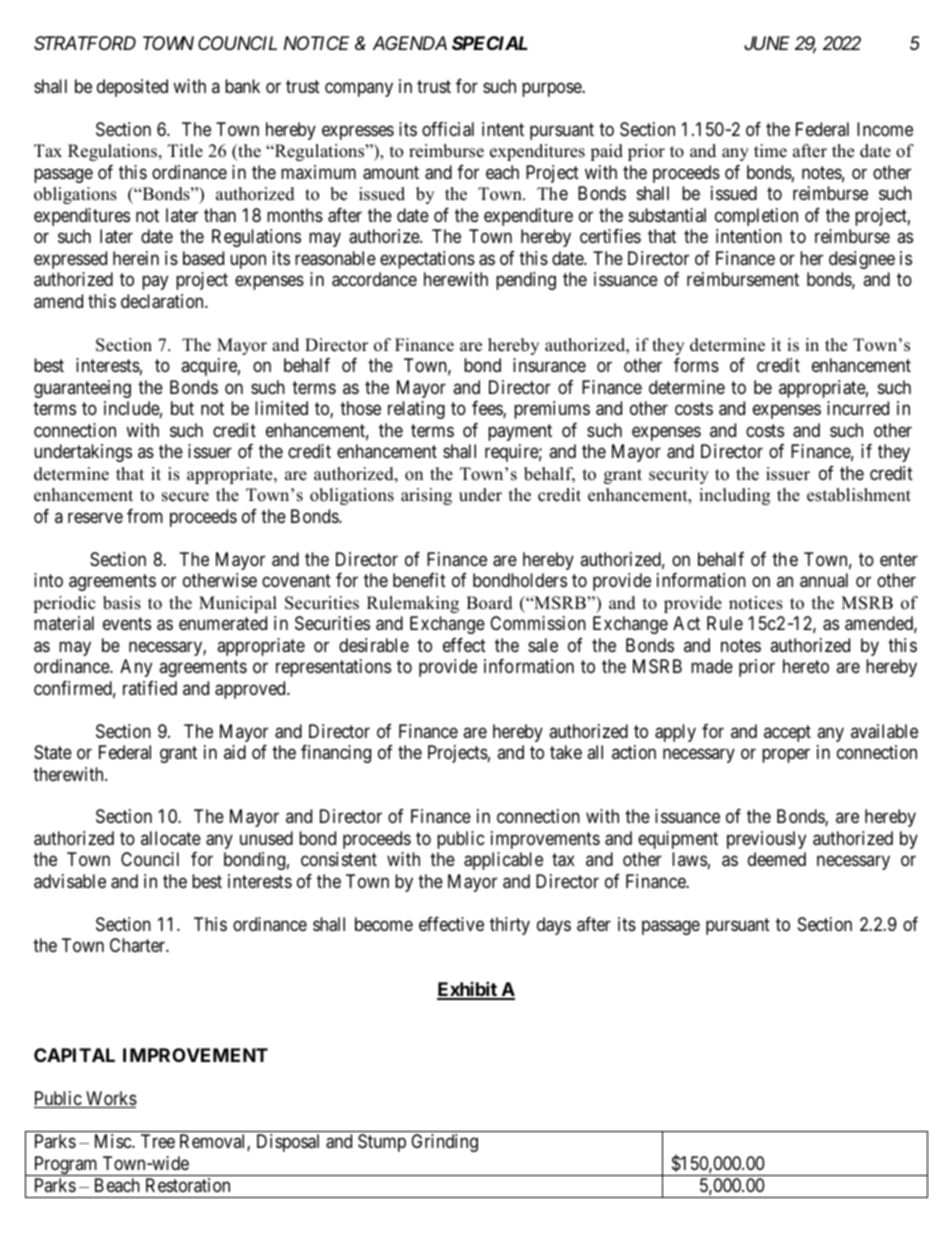 This screenshot has width=952, height=1233. What do you see at coordinates (488, 409) in the screenshot?
I see `fees` at bounding box center [488, 409].
